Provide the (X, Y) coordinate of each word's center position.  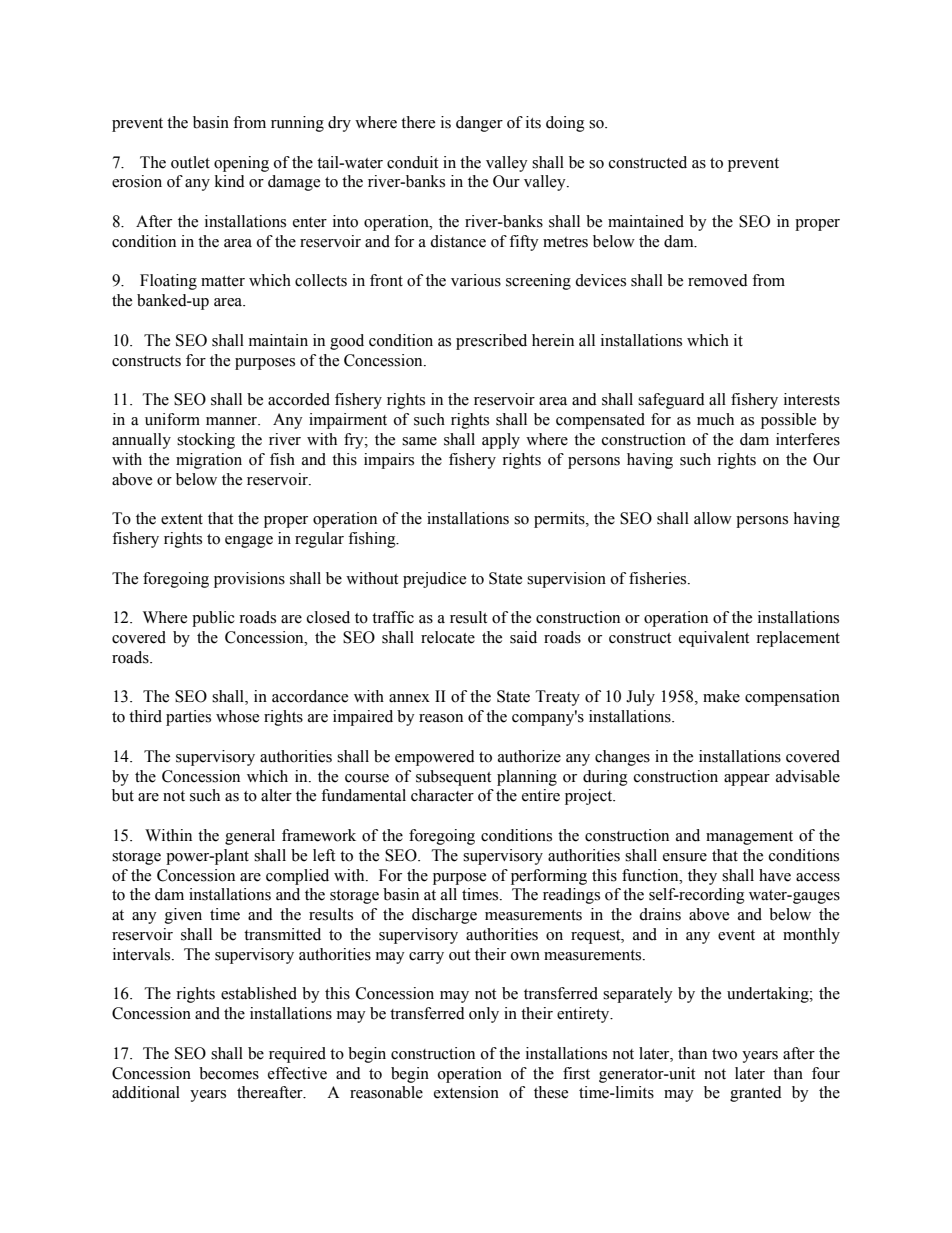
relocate (448, 637)
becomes (229, 1073)
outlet (190, 162)
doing (565, 124)
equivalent (714, 639)
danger (479, 124)
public (213, 619)
